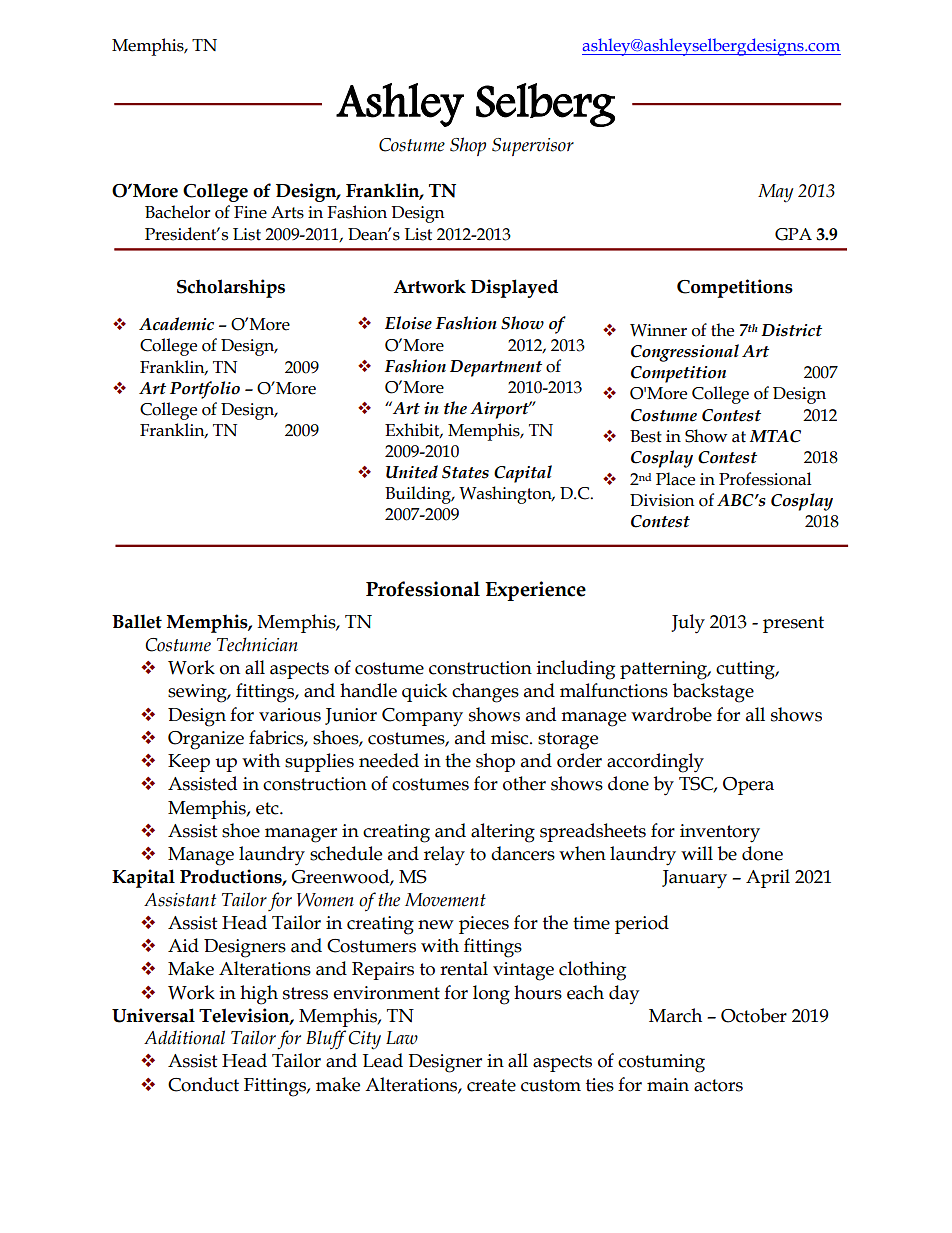  I want to click on Supervisor, so click(533, 147).
